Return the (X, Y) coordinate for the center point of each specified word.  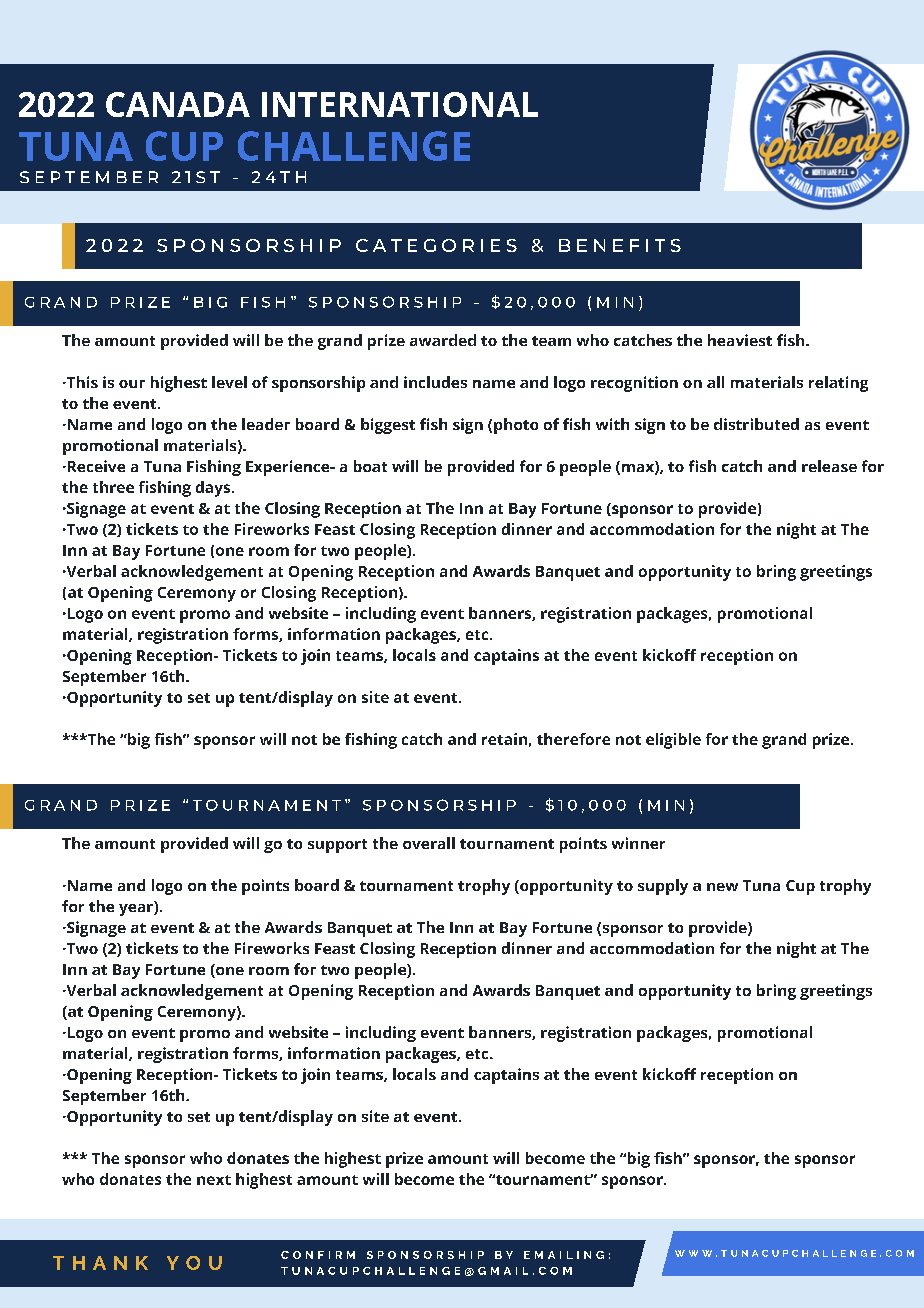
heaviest (740, 340)
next (214, 1180)
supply (663, 887)
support (337, 846)
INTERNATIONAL (400, 104)
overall (429, 843)
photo (516, 426)
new (722, 887)
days (214, 489)
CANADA (178, 104)
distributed (756, 424)
